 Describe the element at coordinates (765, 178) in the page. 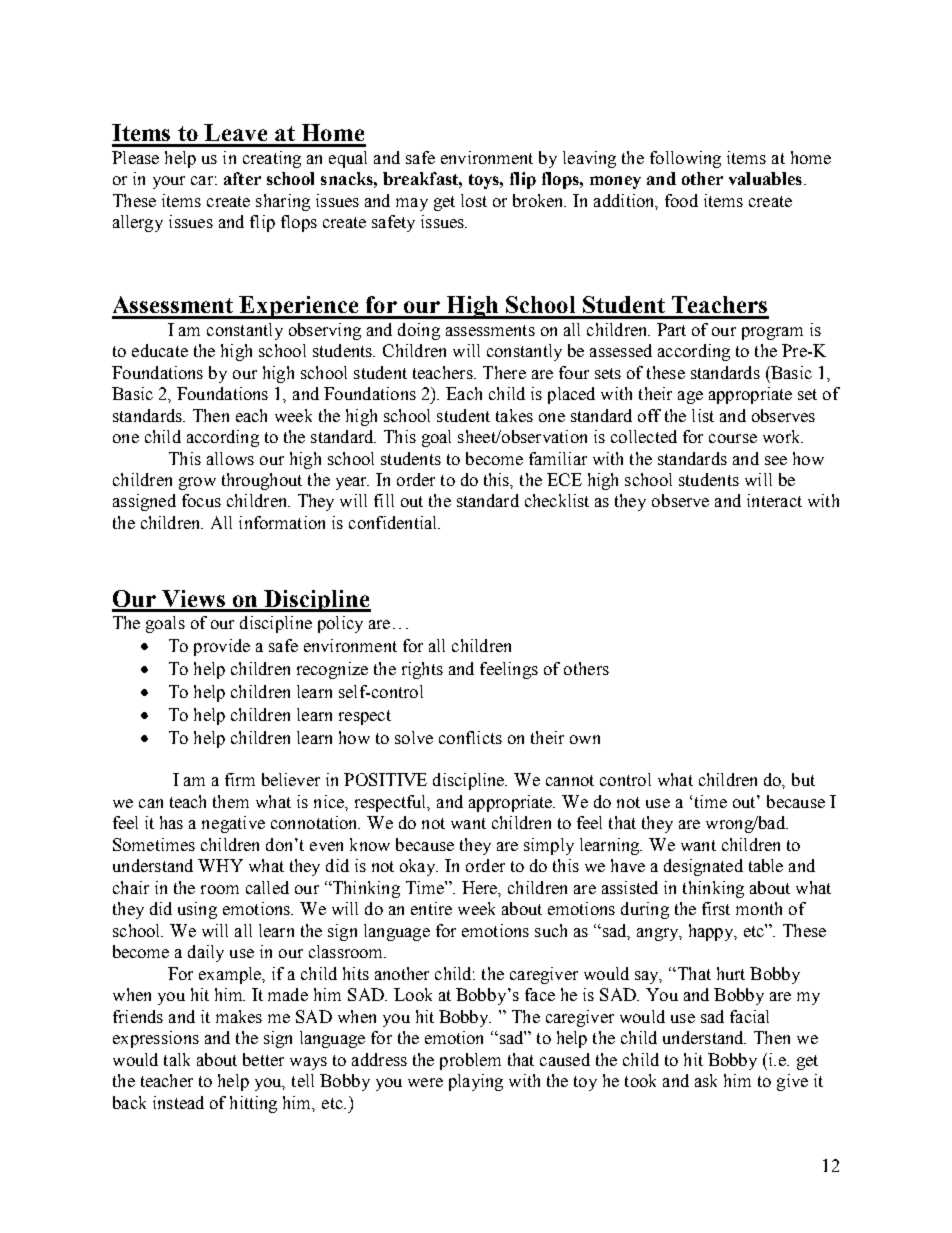

I see `valuables` at that location.
